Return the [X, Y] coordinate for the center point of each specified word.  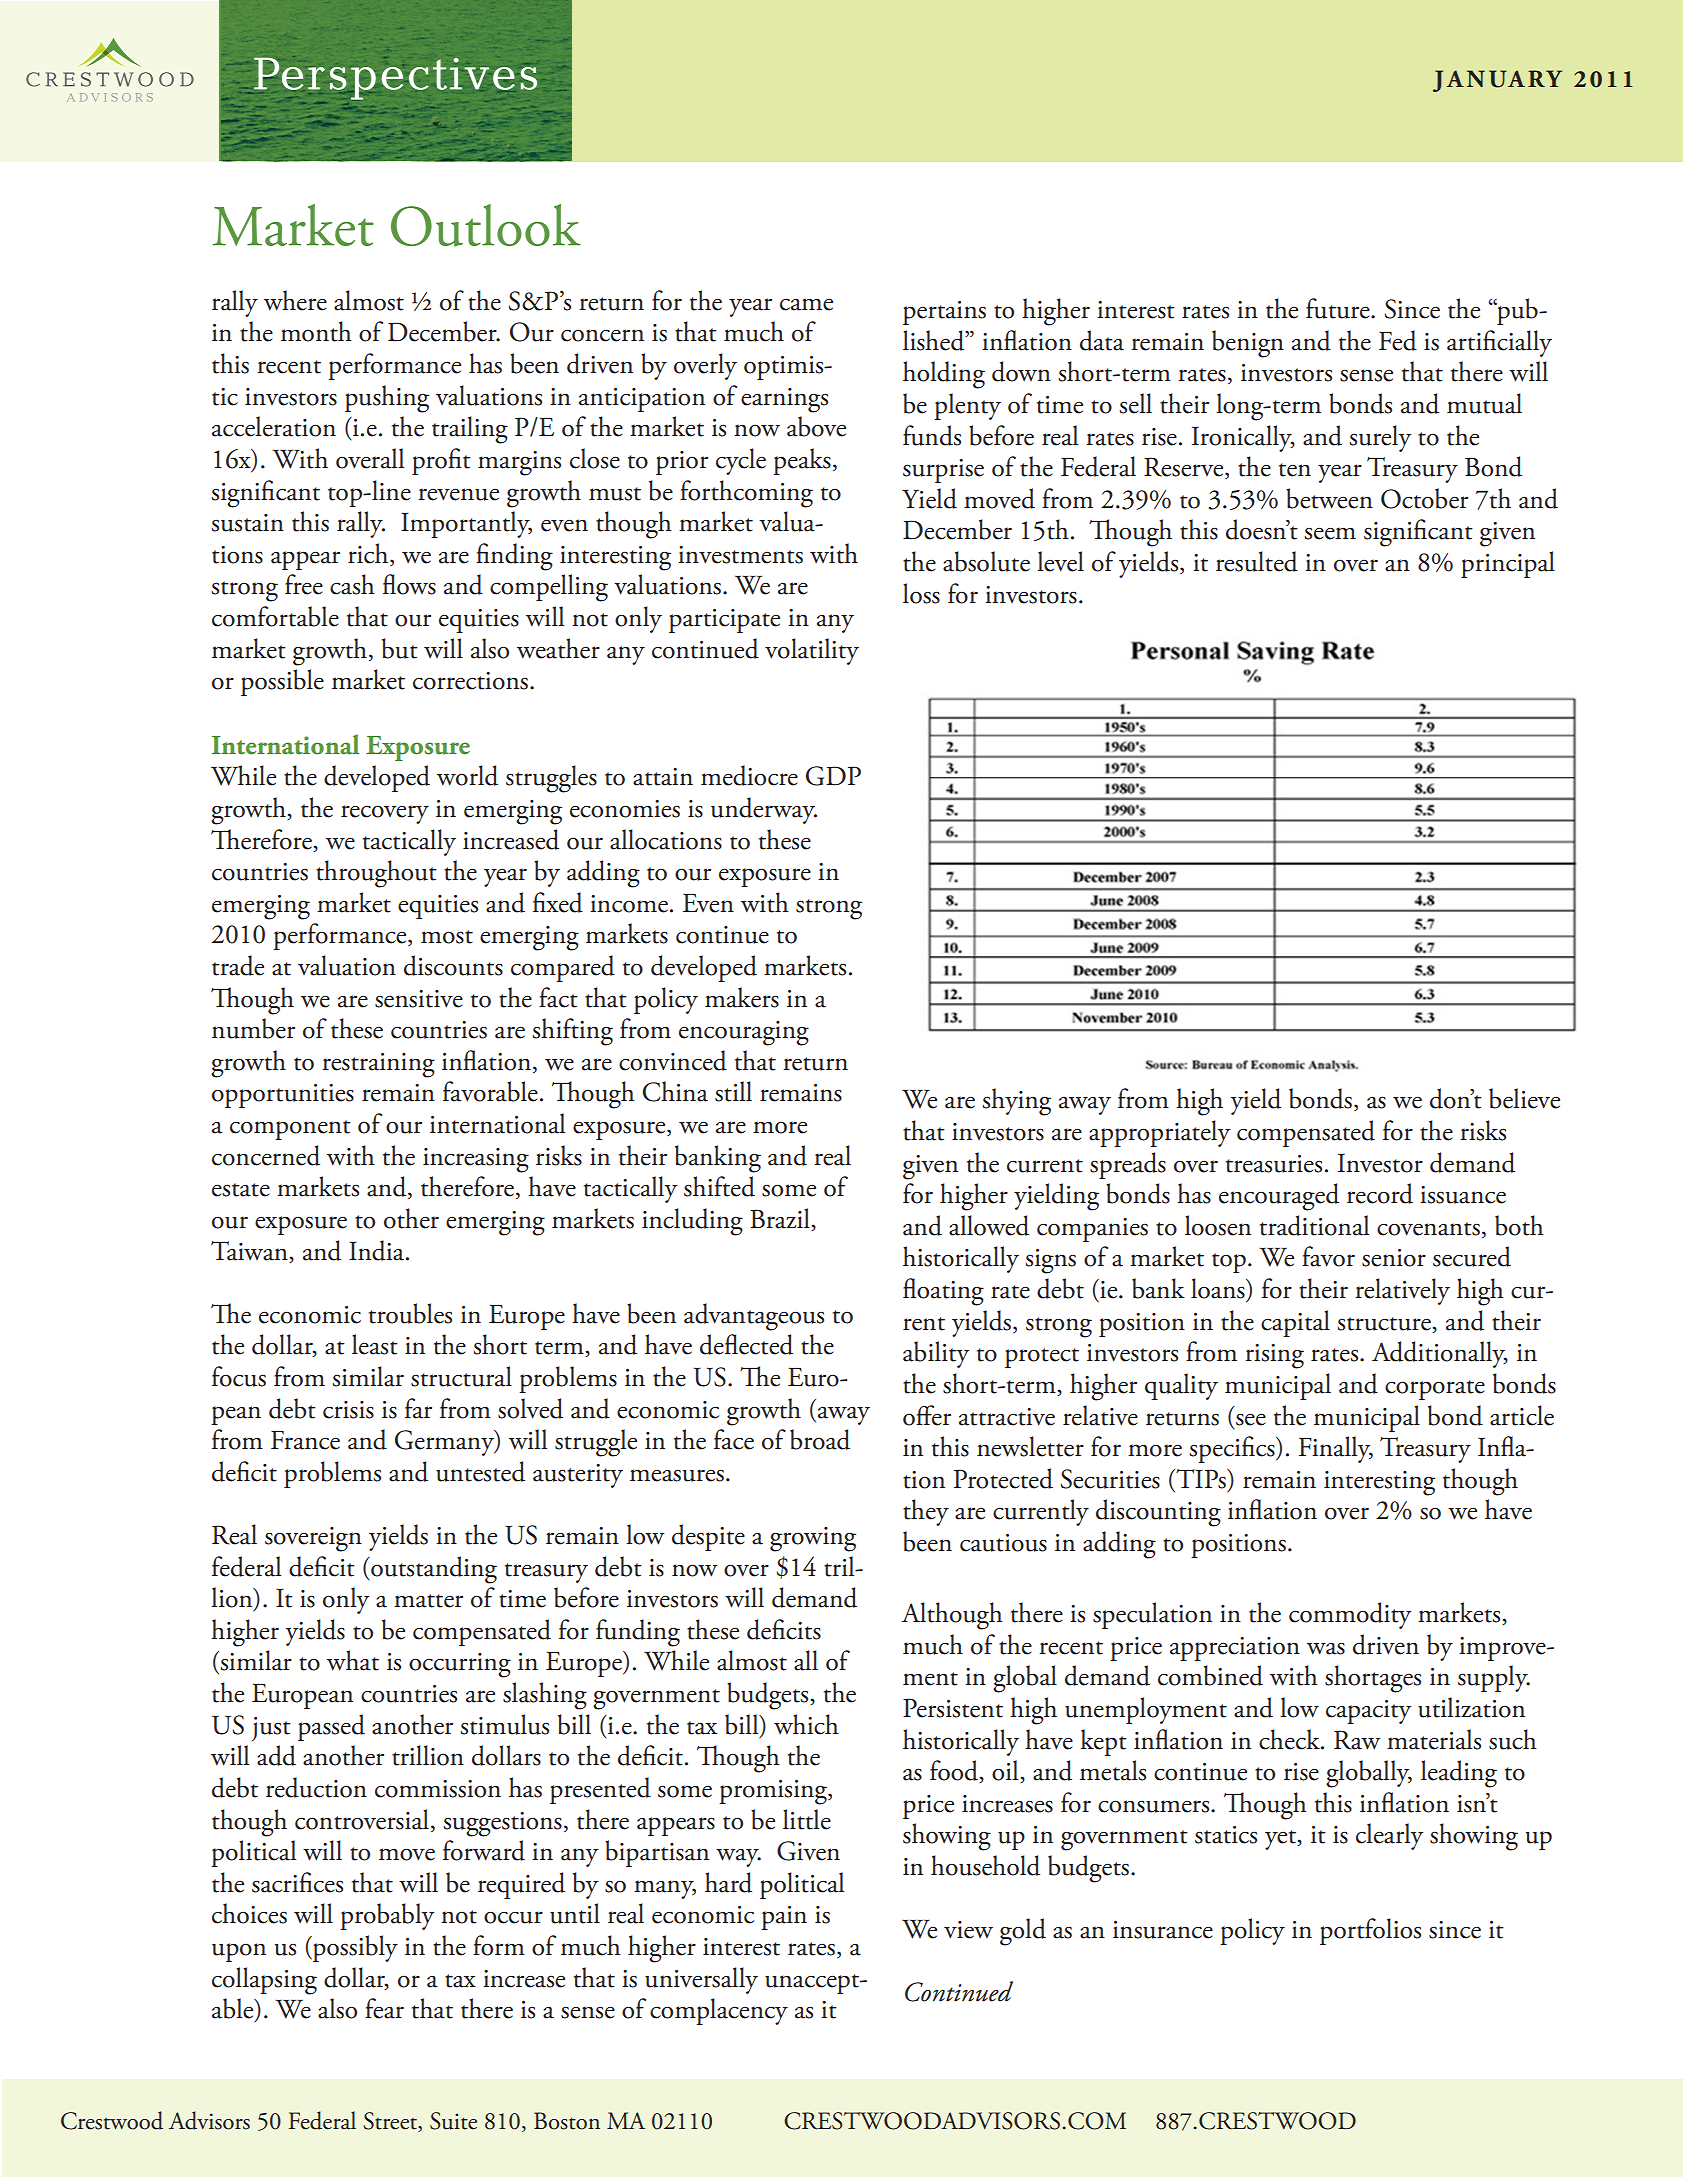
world [467, 775]
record [1380, 1193]
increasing [476, 1160]
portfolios [1370, 1931]
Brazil [781, 1219]
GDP [833, 776]
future [1339, 308]
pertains [944, 313]
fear [384, 2008]
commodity [1350, 1615]
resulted [1257, 561]
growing [813, 1539]
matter [428, 1601]
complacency [719, 2011]
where [295, 300]
